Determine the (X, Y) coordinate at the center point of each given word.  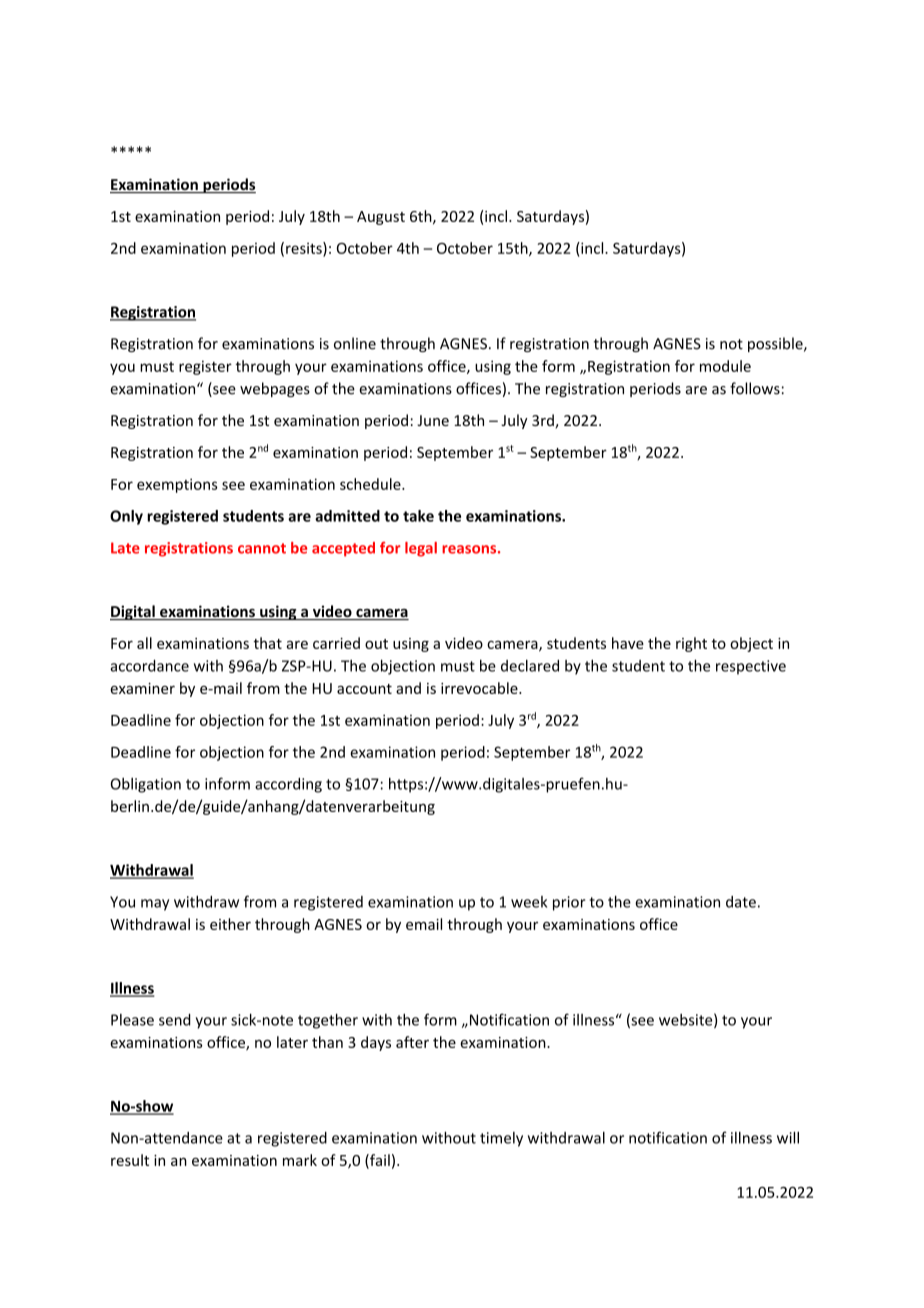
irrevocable (480, 688)
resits (305, 249)
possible (776, 344)
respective (751, 667)
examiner (142, 688)
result (130, 1160)
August (381, 218)
